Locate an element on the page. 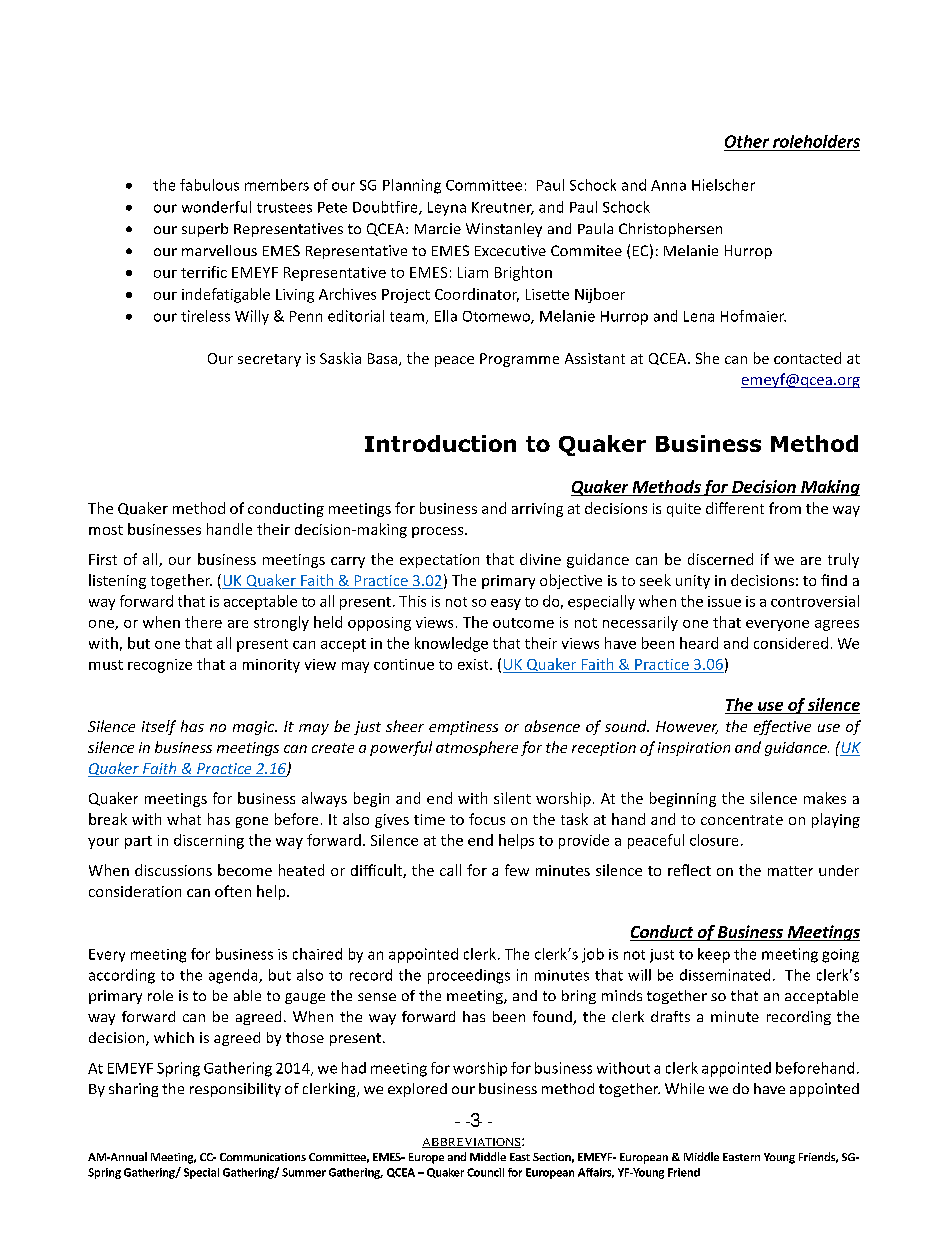  exist is located at coordinates (474, 664).
